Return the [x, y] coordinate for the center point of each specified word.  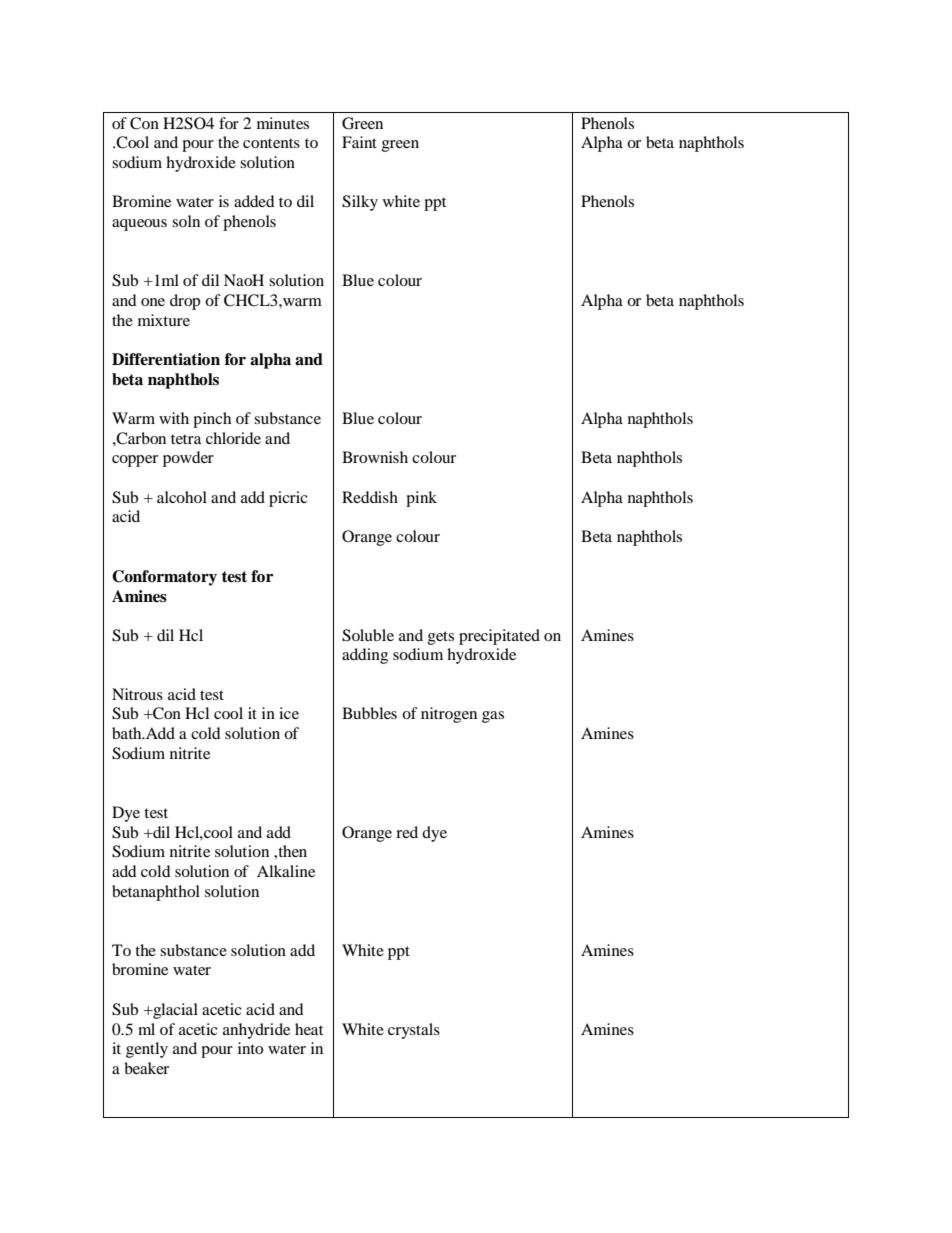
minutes [283, 123]
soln [186, 221]
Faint [359, 142]
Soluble [368, 635]
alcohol [182, 497]
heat [309, 1029]
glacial [174, 1011]
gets [441, 638]
